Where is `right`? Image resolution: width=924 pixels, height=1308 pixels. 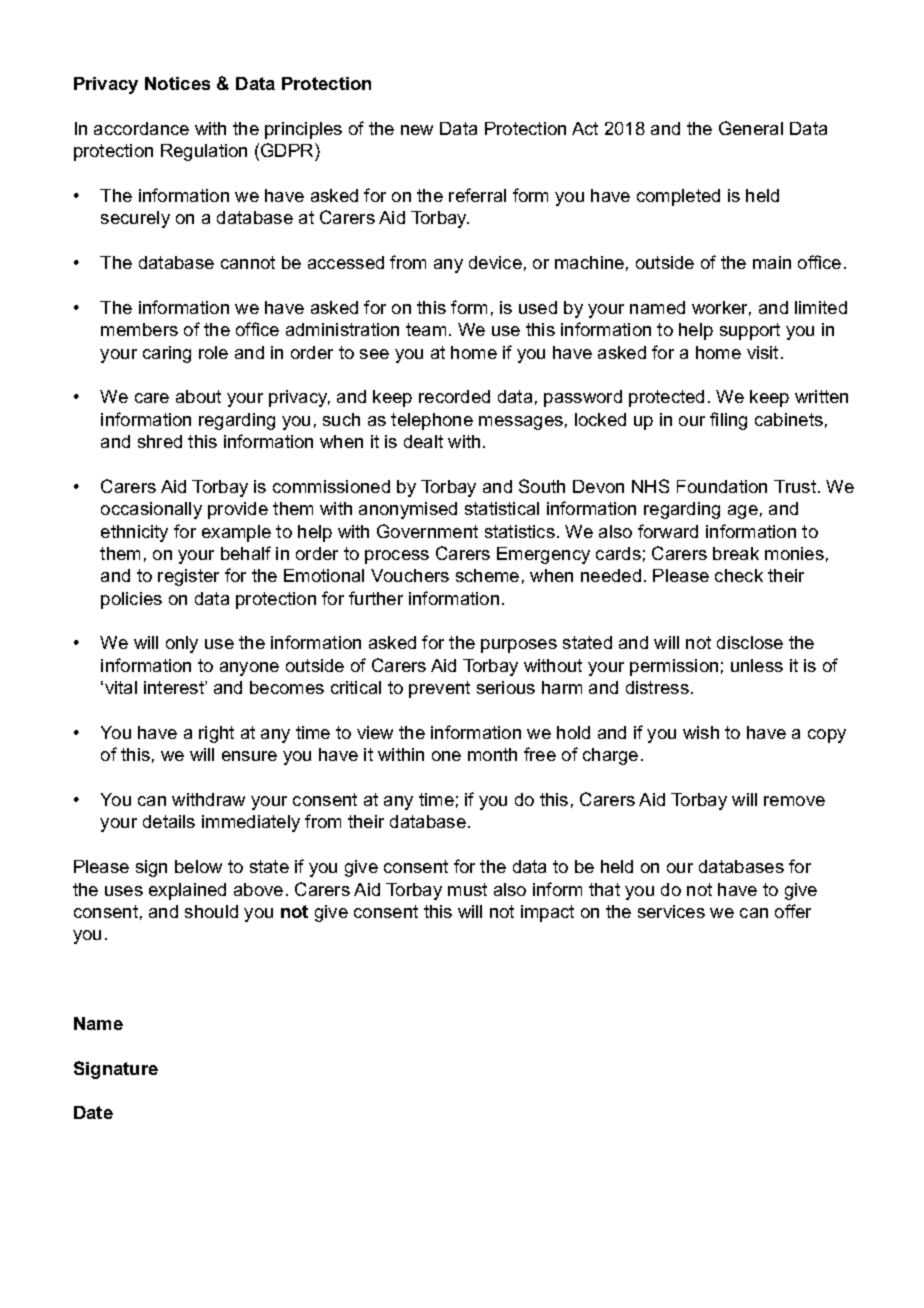 right is located at coordinates (216, 734).
